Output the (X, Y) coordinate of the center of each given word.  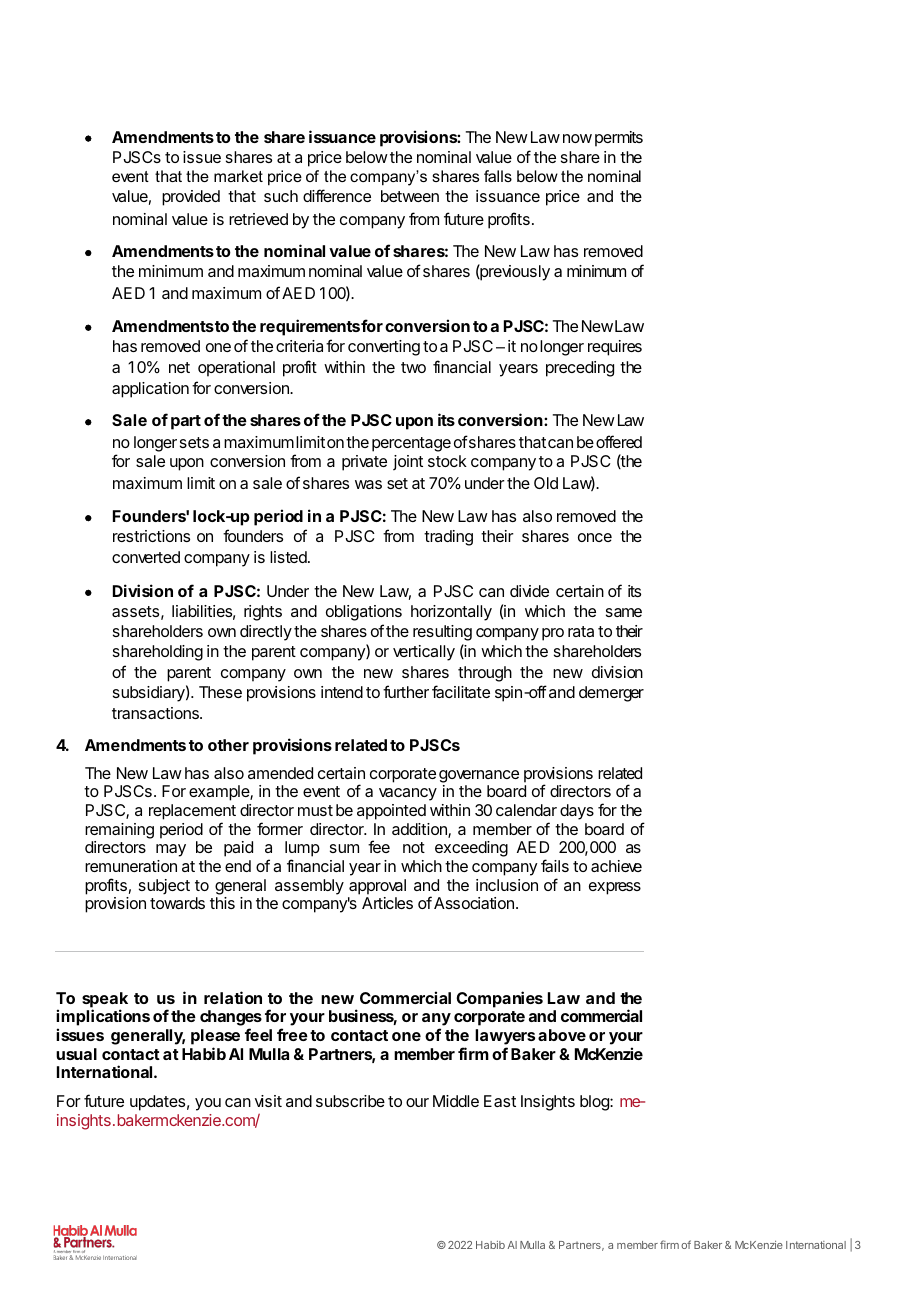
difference (337, 195)
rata (581, 631)
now (577, 138)
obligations (364, 613)
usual (76, 1054)
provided (191, 198)
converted (146, 557)
